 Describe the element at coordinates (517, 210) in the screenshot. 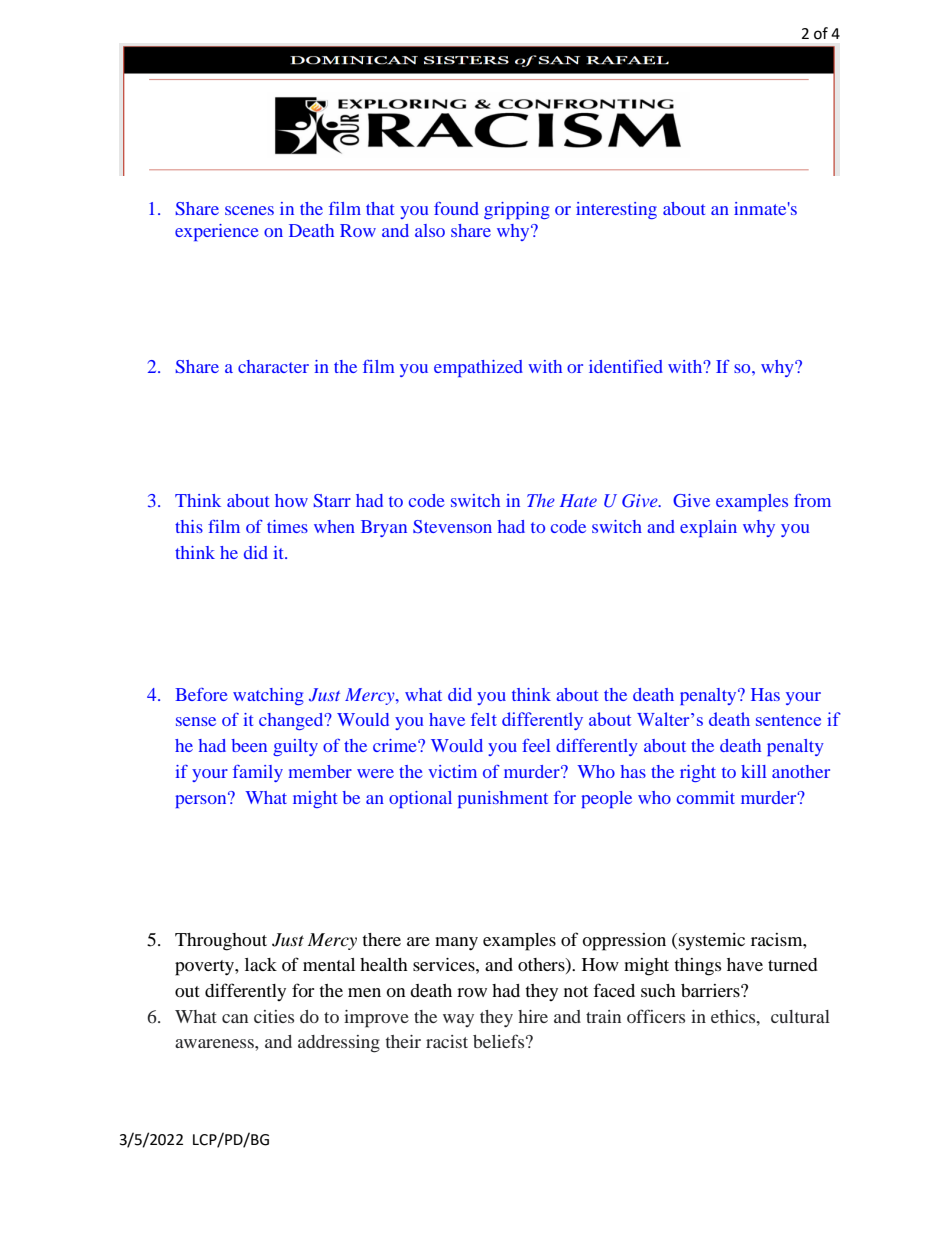

I see `gripping` at that location.
